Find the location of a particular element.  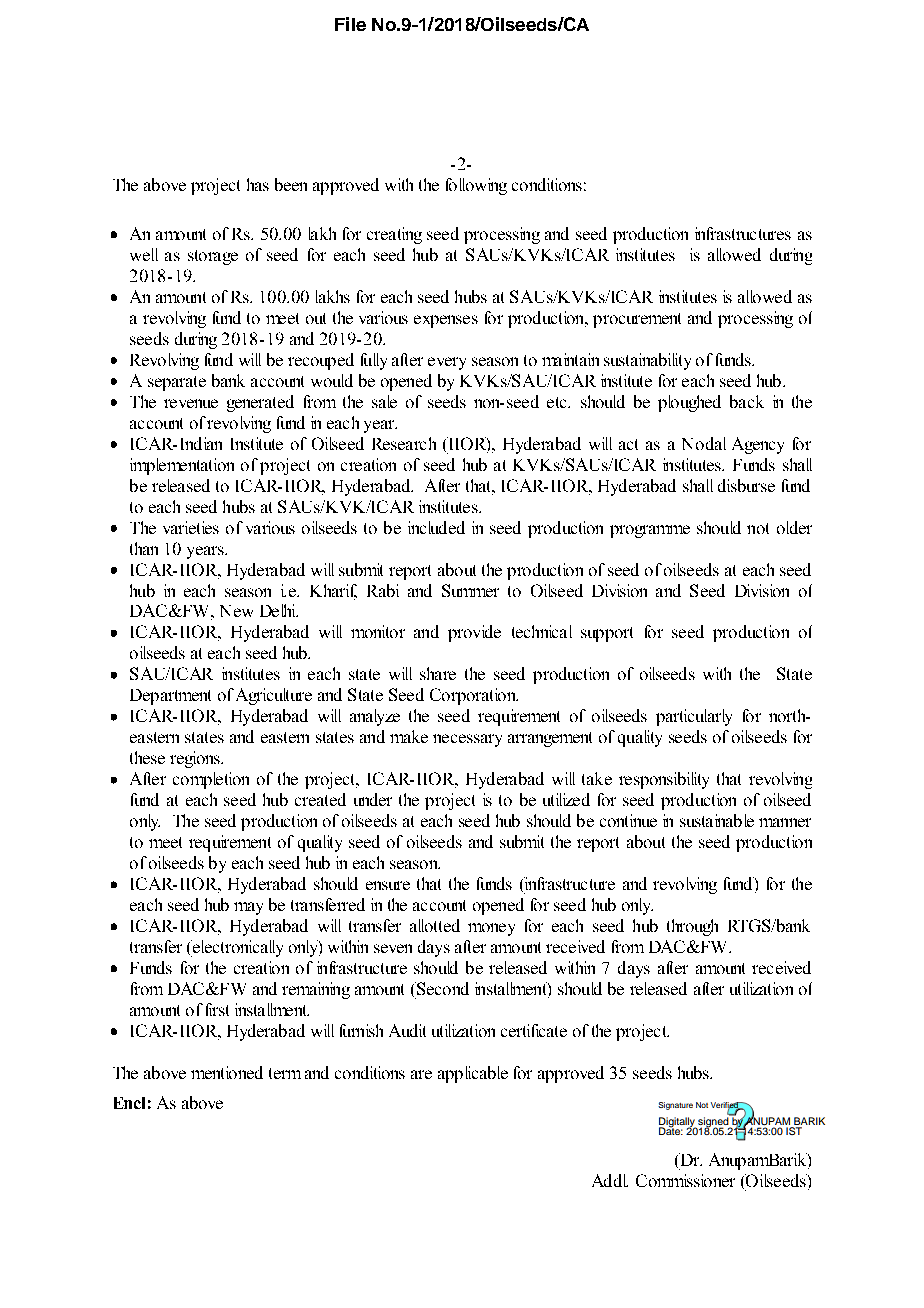

New is located at coordinates (236, 611).
